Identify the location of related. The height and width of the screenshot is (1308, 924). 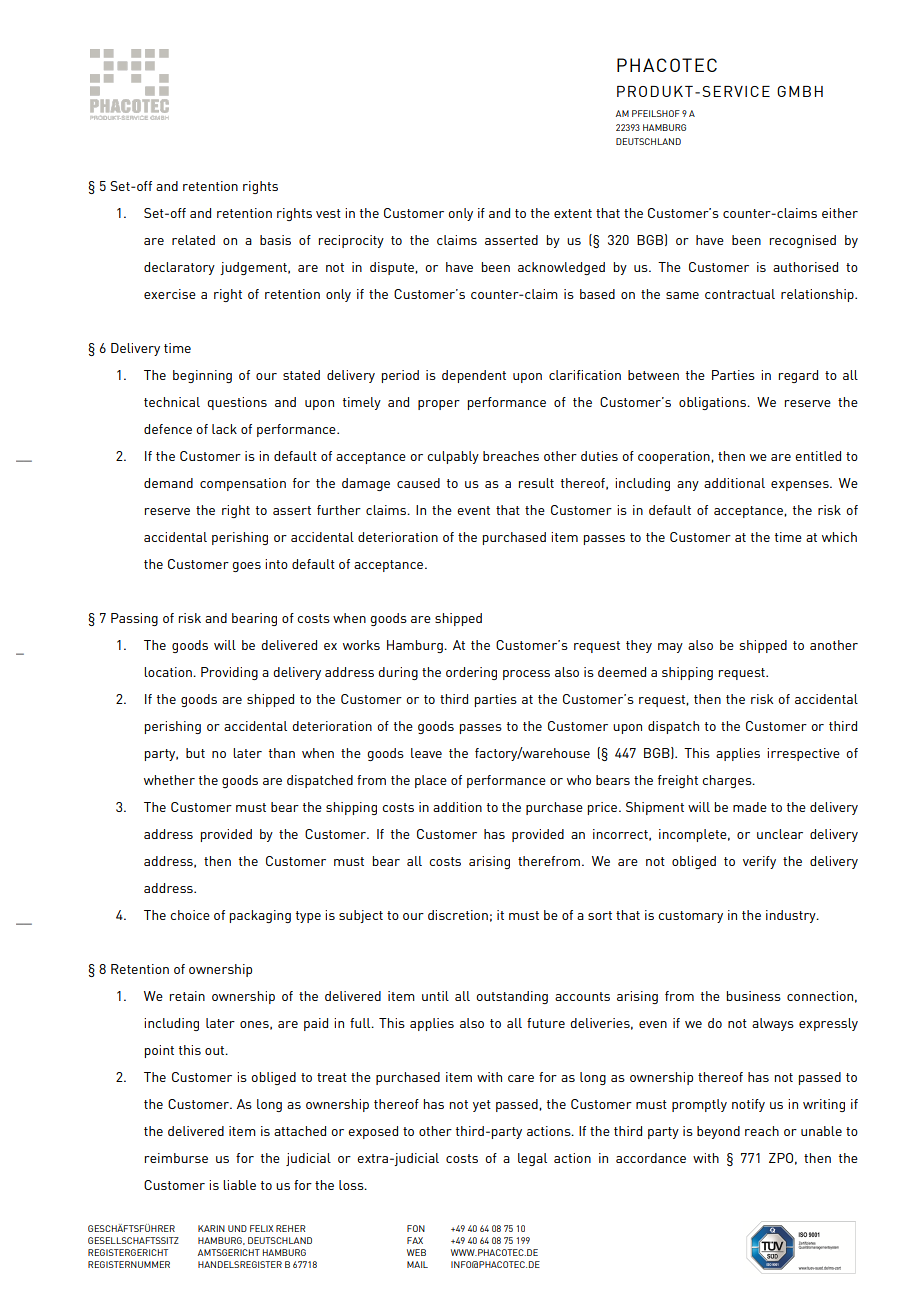
(193, 240).
